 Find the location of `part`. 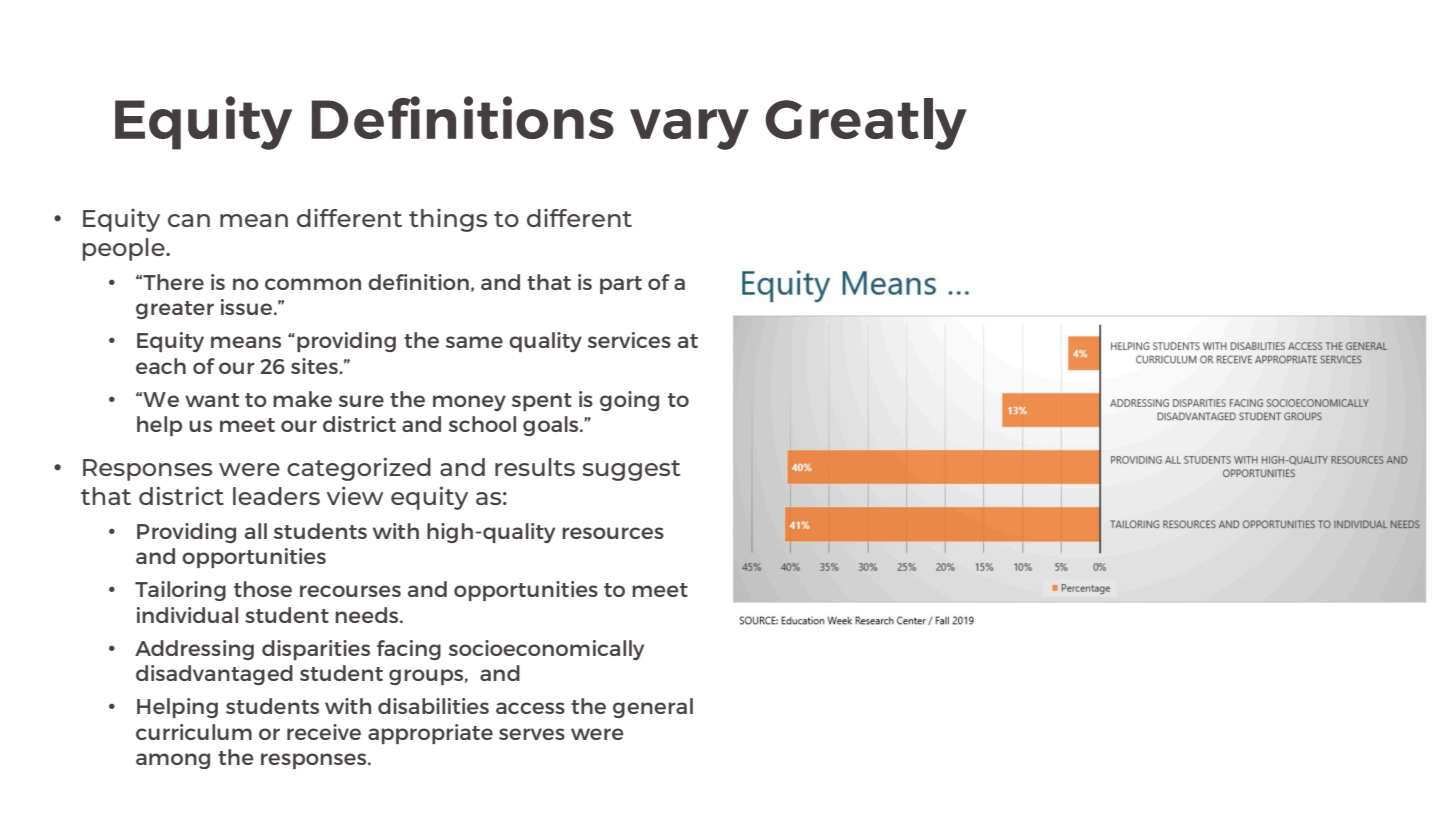

part is located at coordinates (621, 285).
